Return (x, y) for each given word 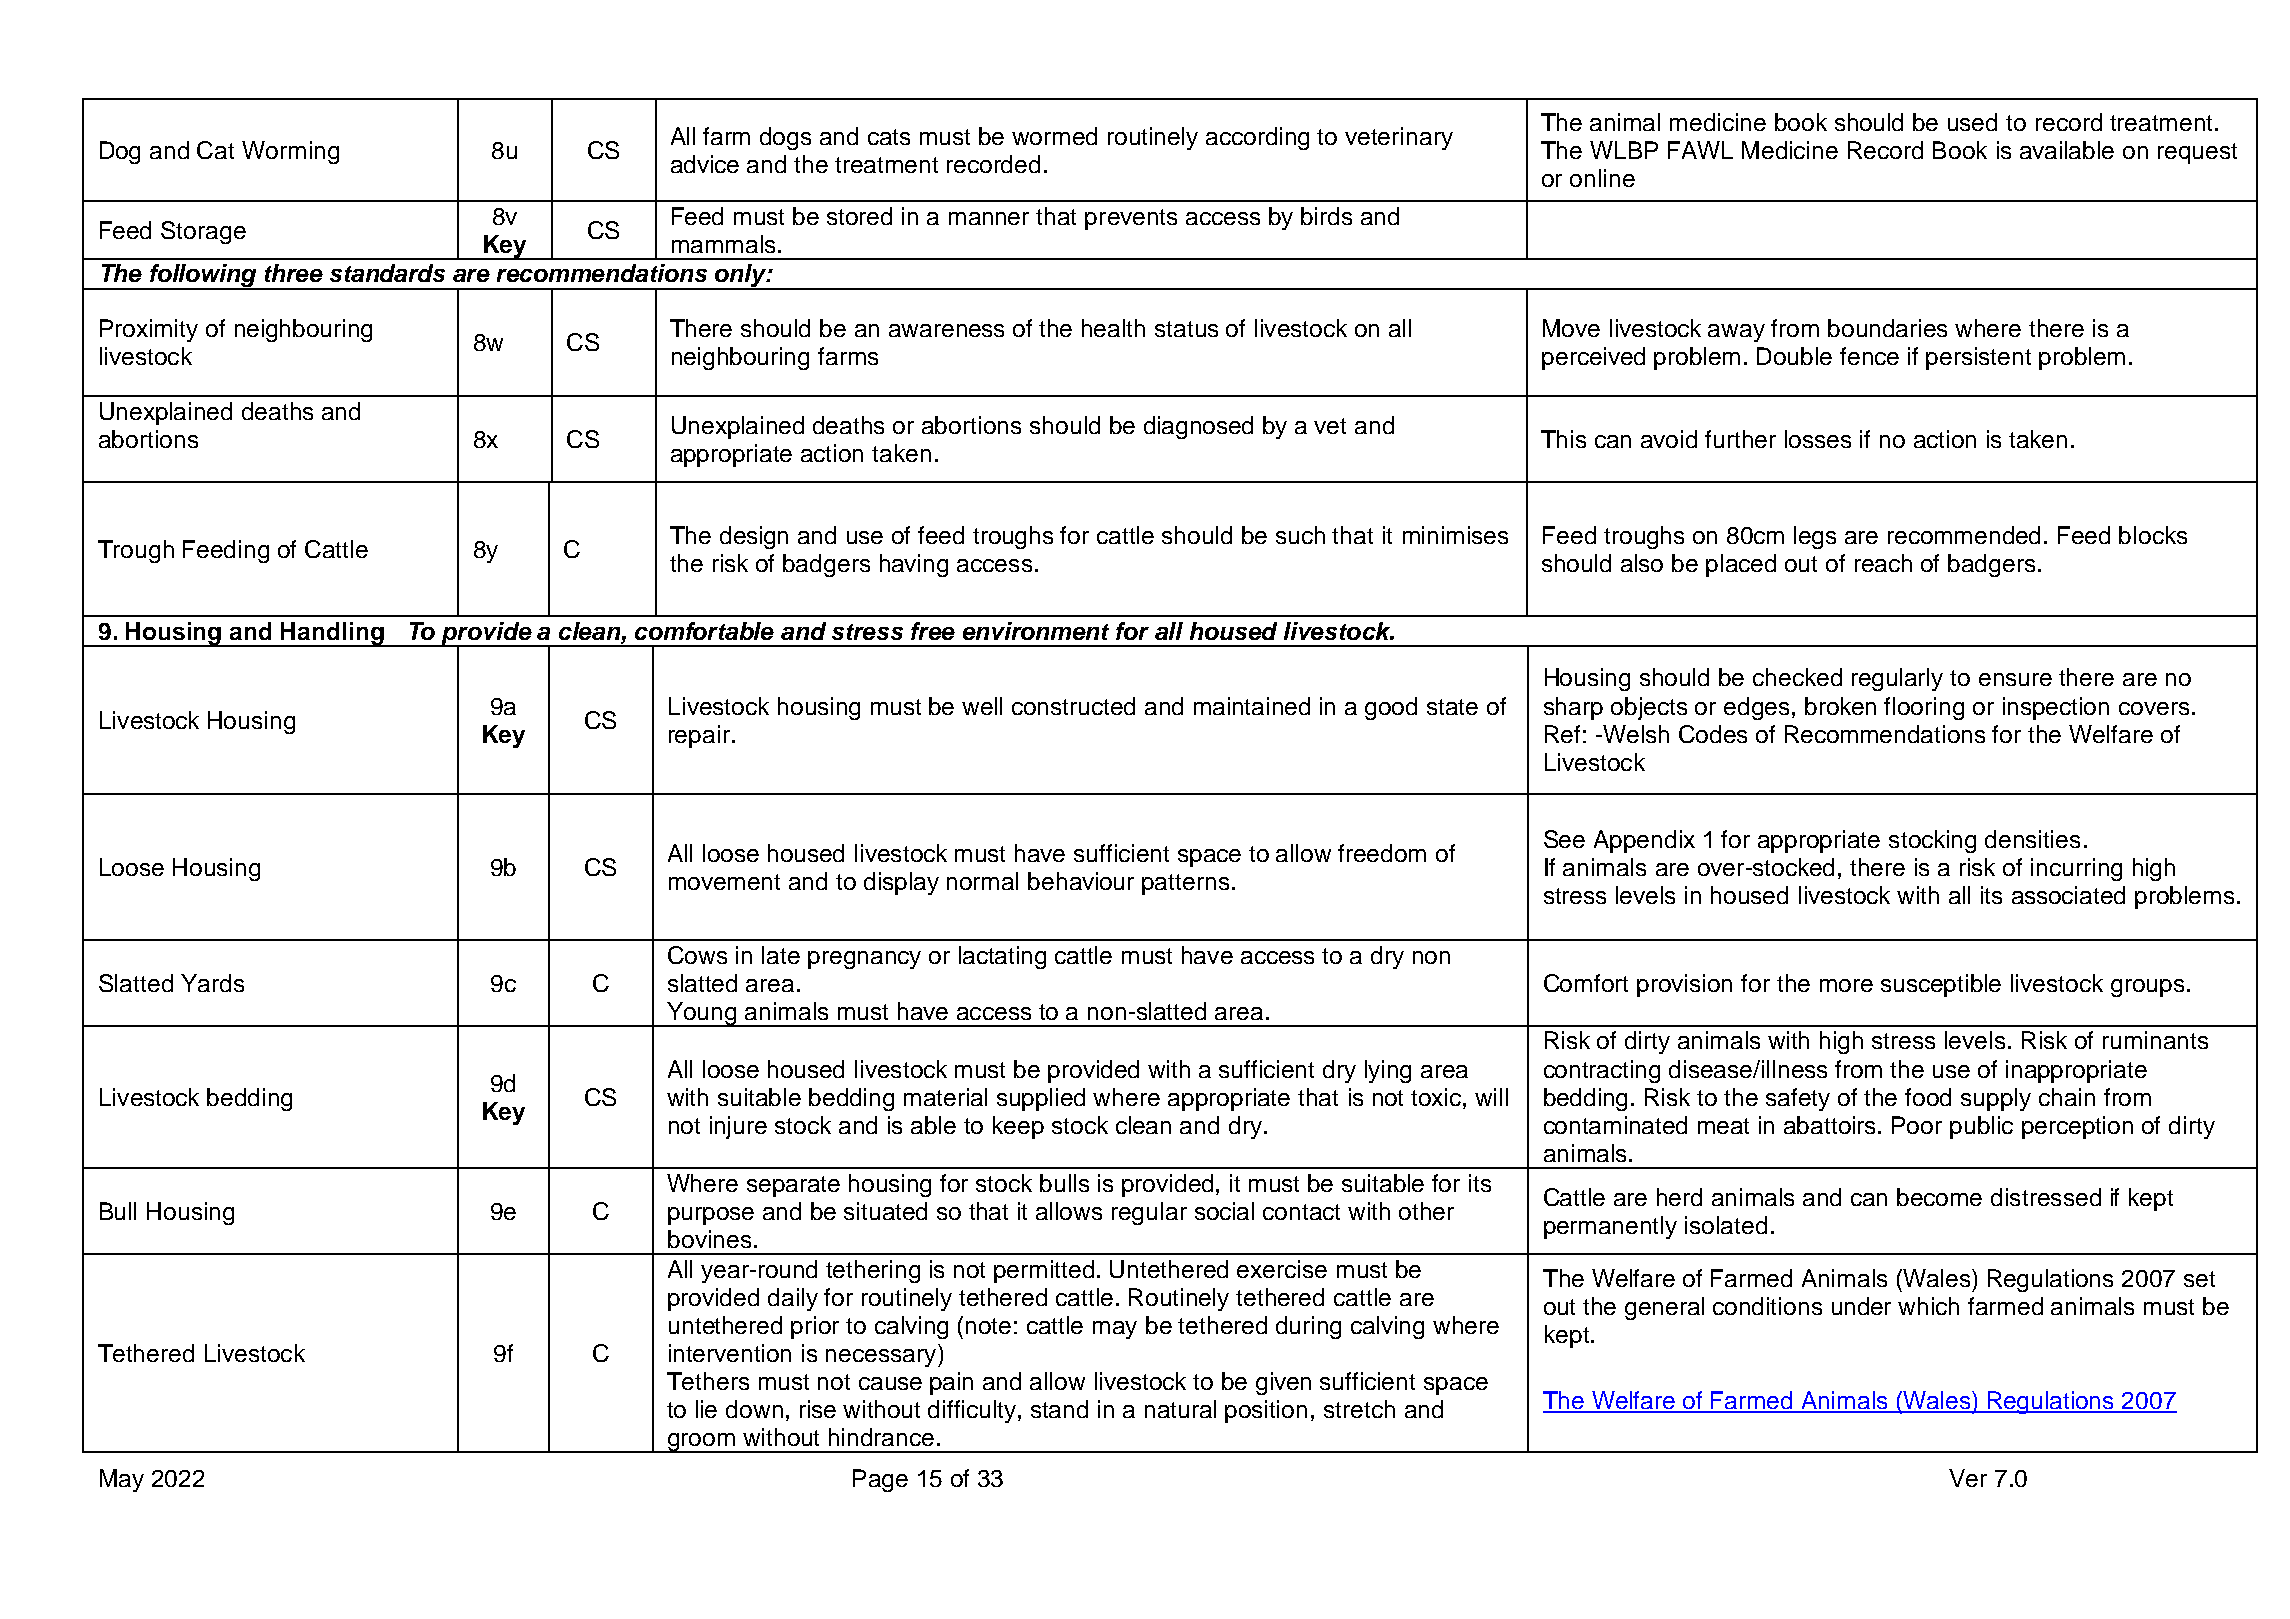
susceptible (1941, 985)
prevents (1131, 219)
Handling (332, 634)
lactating (1002, 957)
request (2197, 153)
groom (702, 1443)
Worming (290, 152)
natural (1180, 1409)
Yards (212, 983)
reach (1883, 563)
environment (1036, 631)
